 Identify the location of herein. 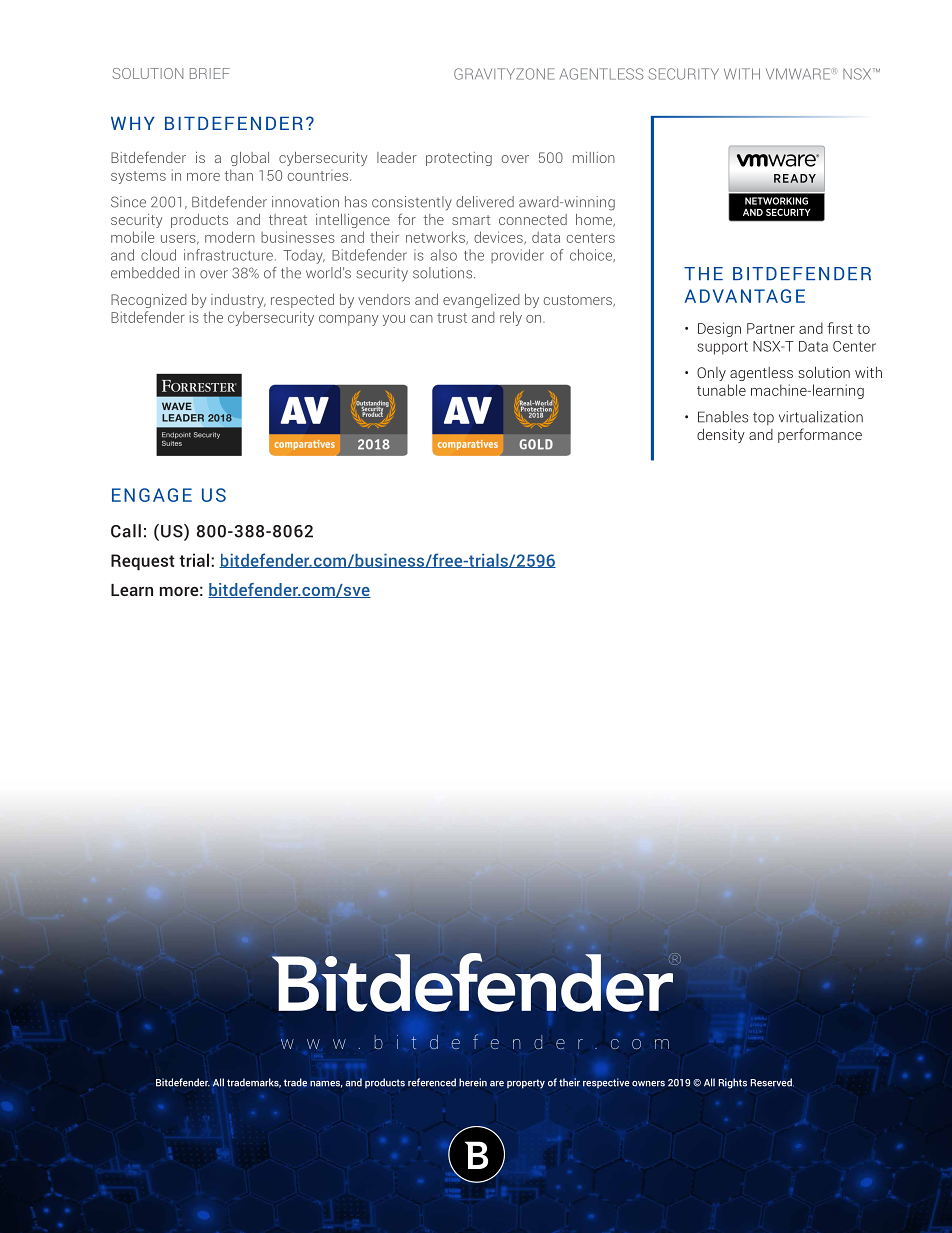
(473, 1082).
